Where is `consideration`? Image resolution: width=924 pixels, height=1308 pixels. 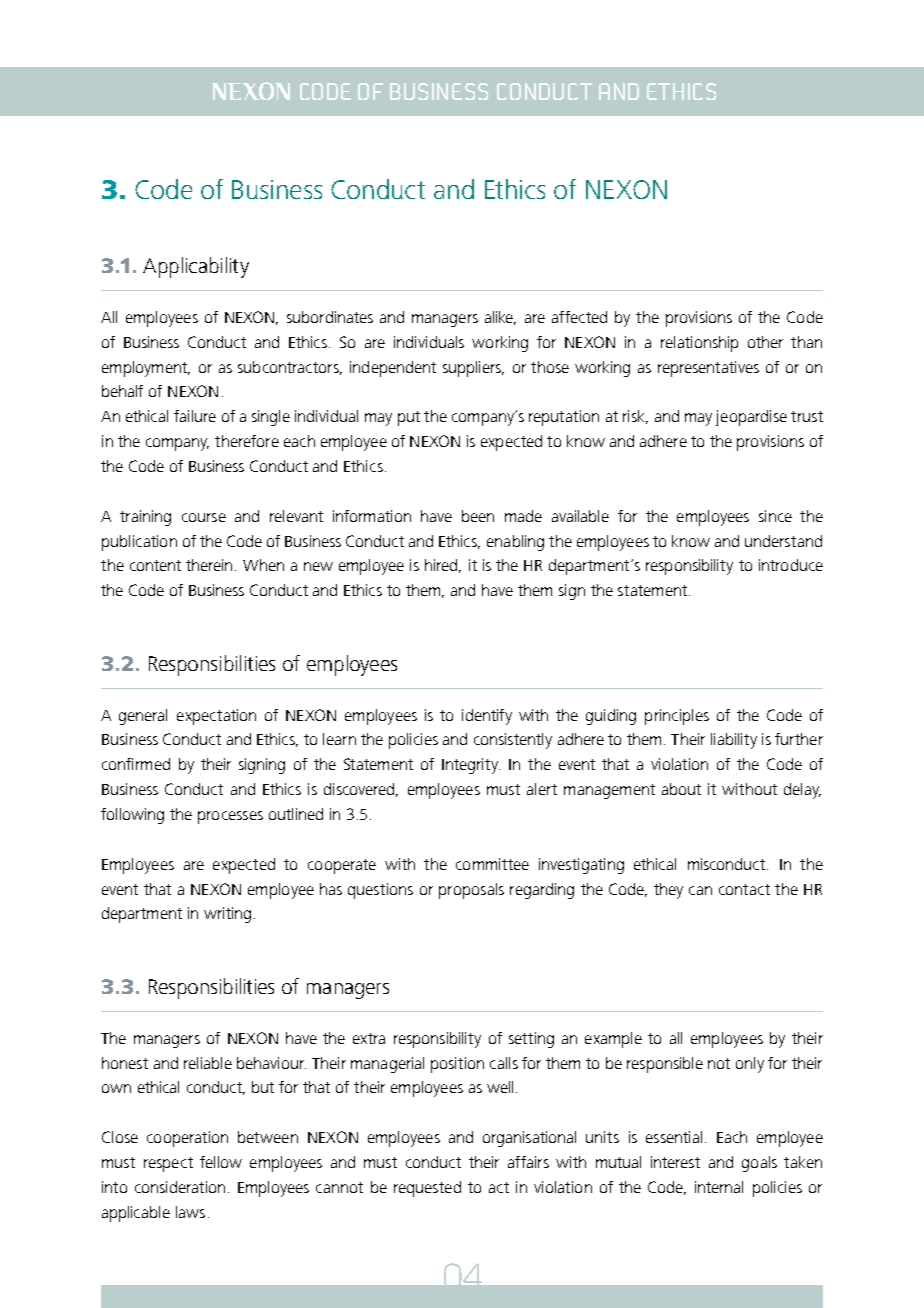
consideration is located at coordinates (180, 1187).
